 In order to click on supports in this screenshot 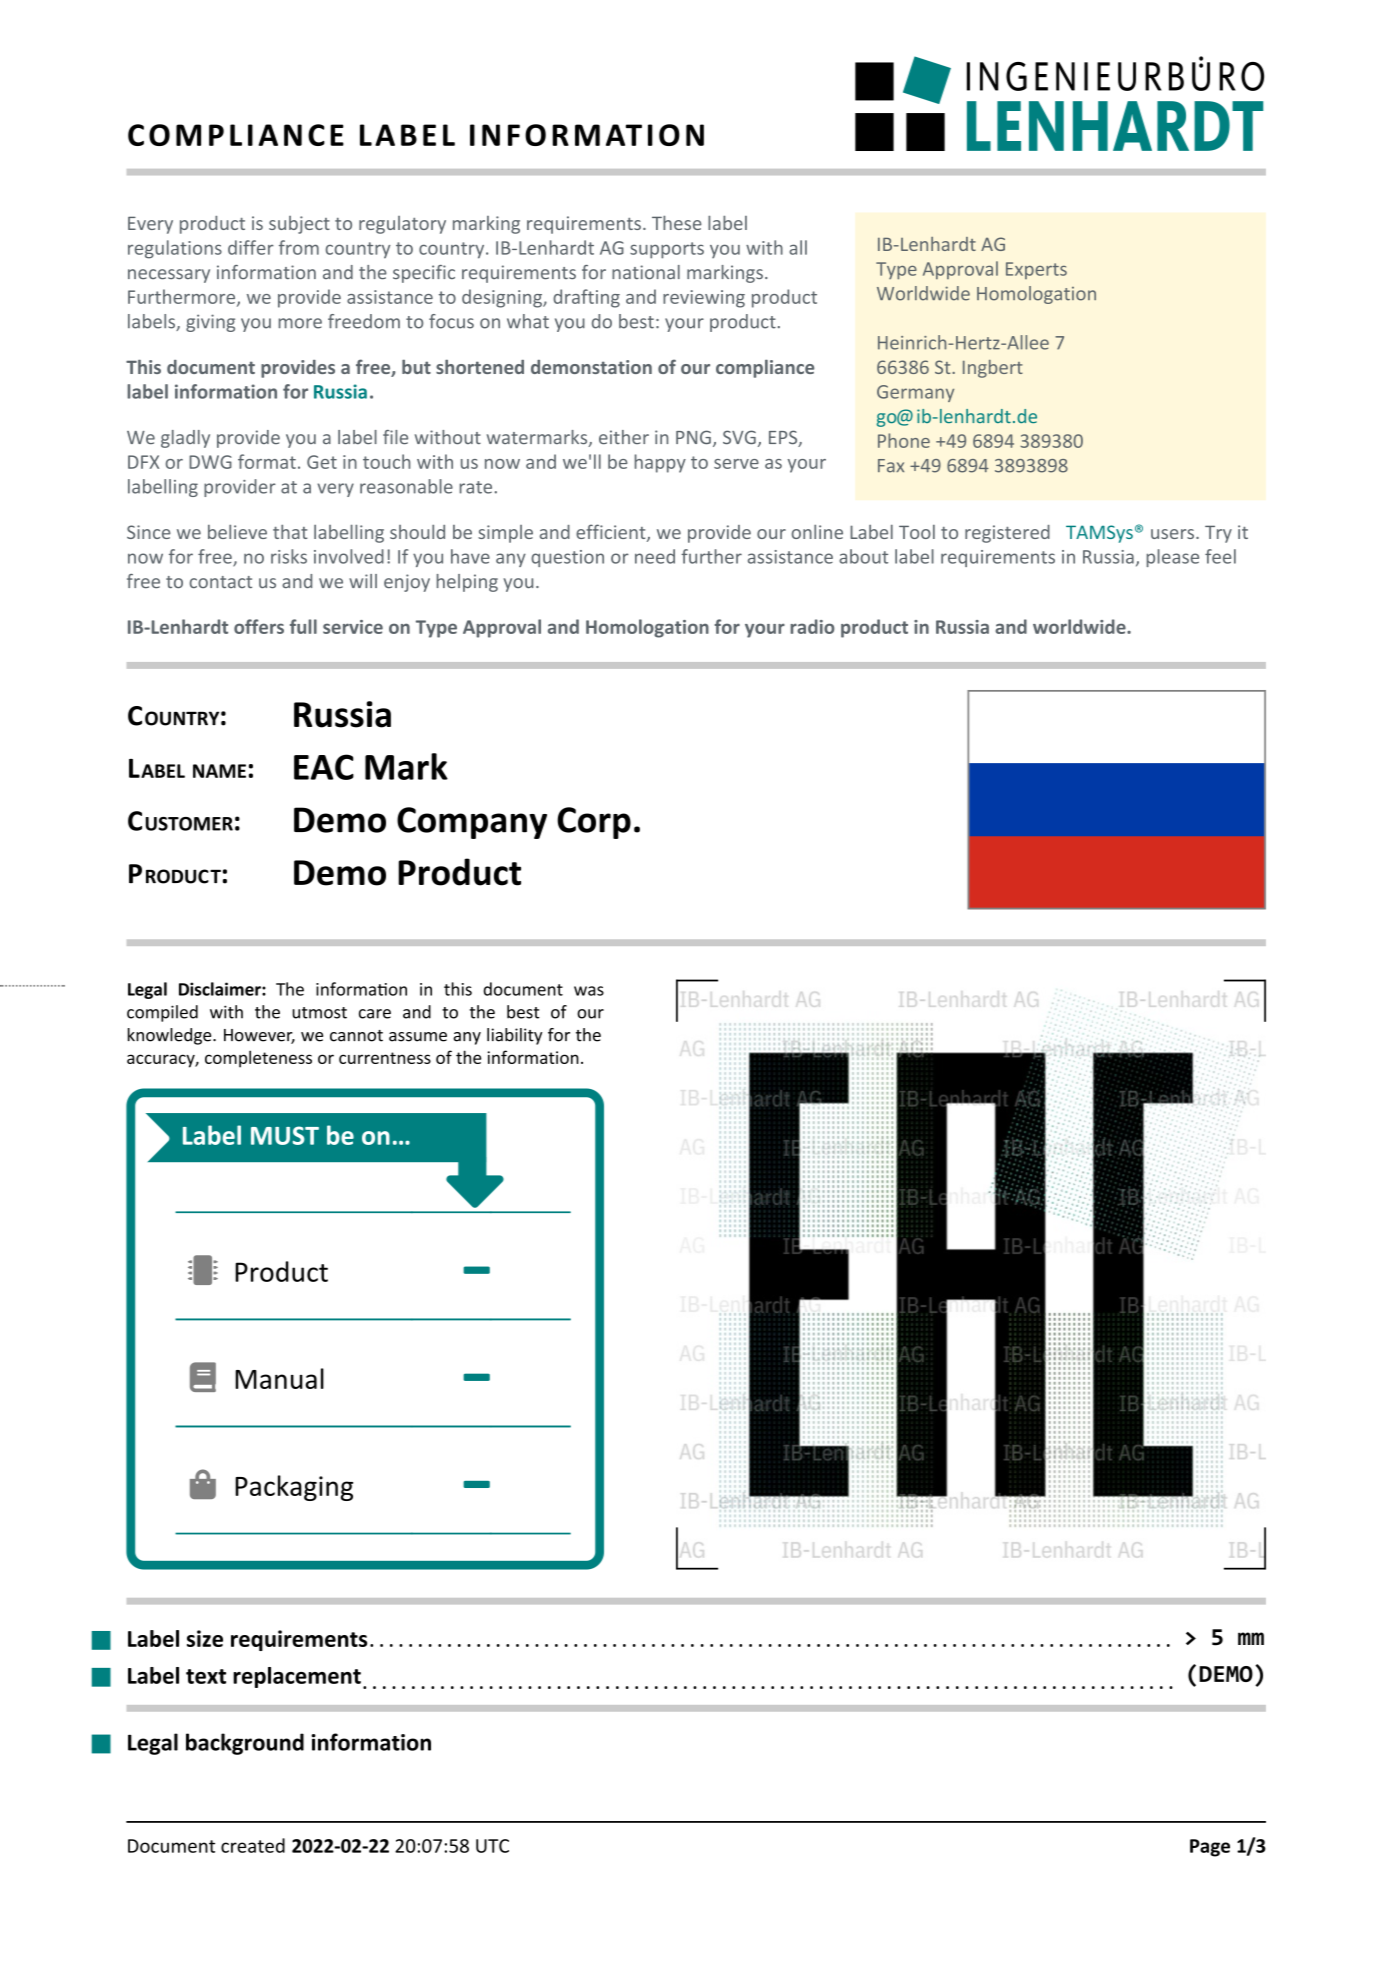, I will do `click(667, 250)`.
